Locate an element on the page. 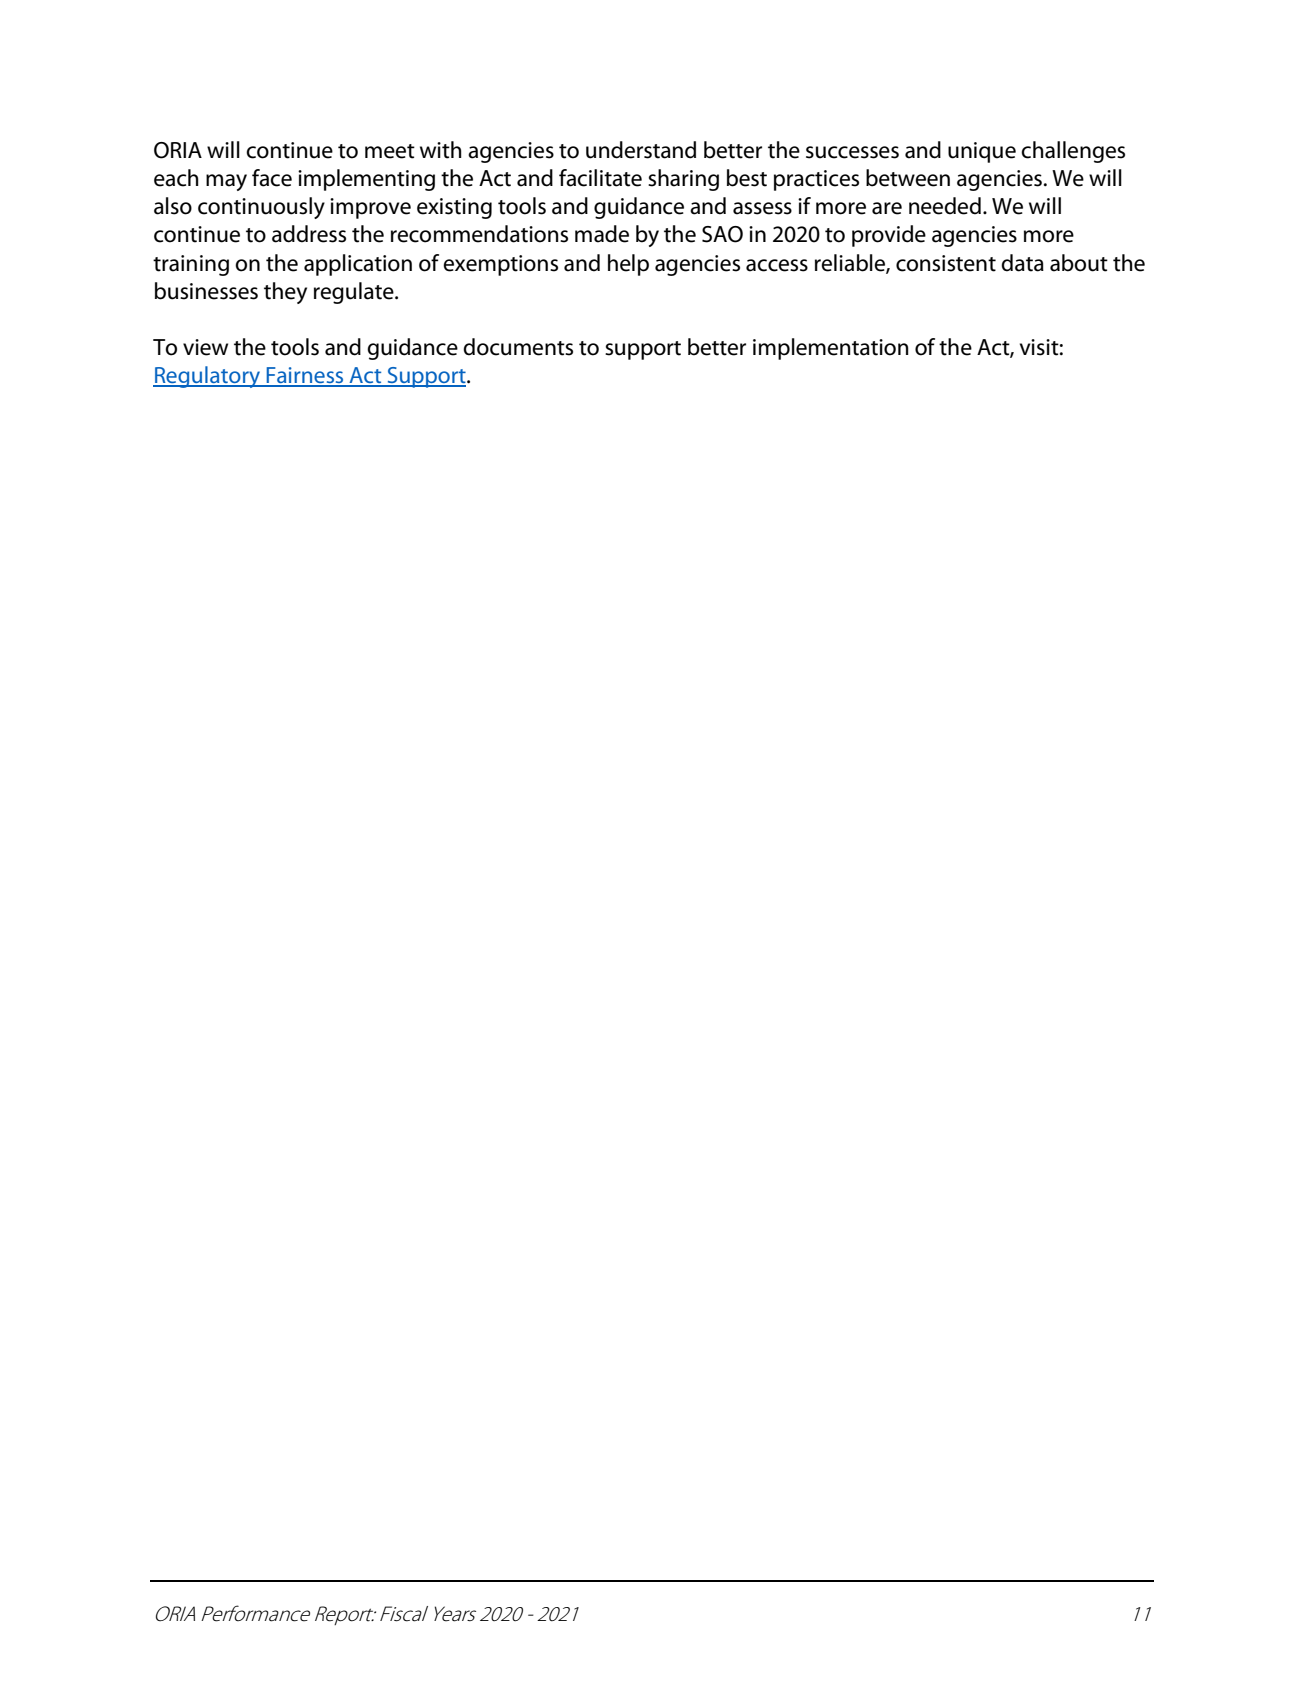 Image resolution: width=1304 pixels, height=1688 pixels. help is located at coordinates (628, 265).
